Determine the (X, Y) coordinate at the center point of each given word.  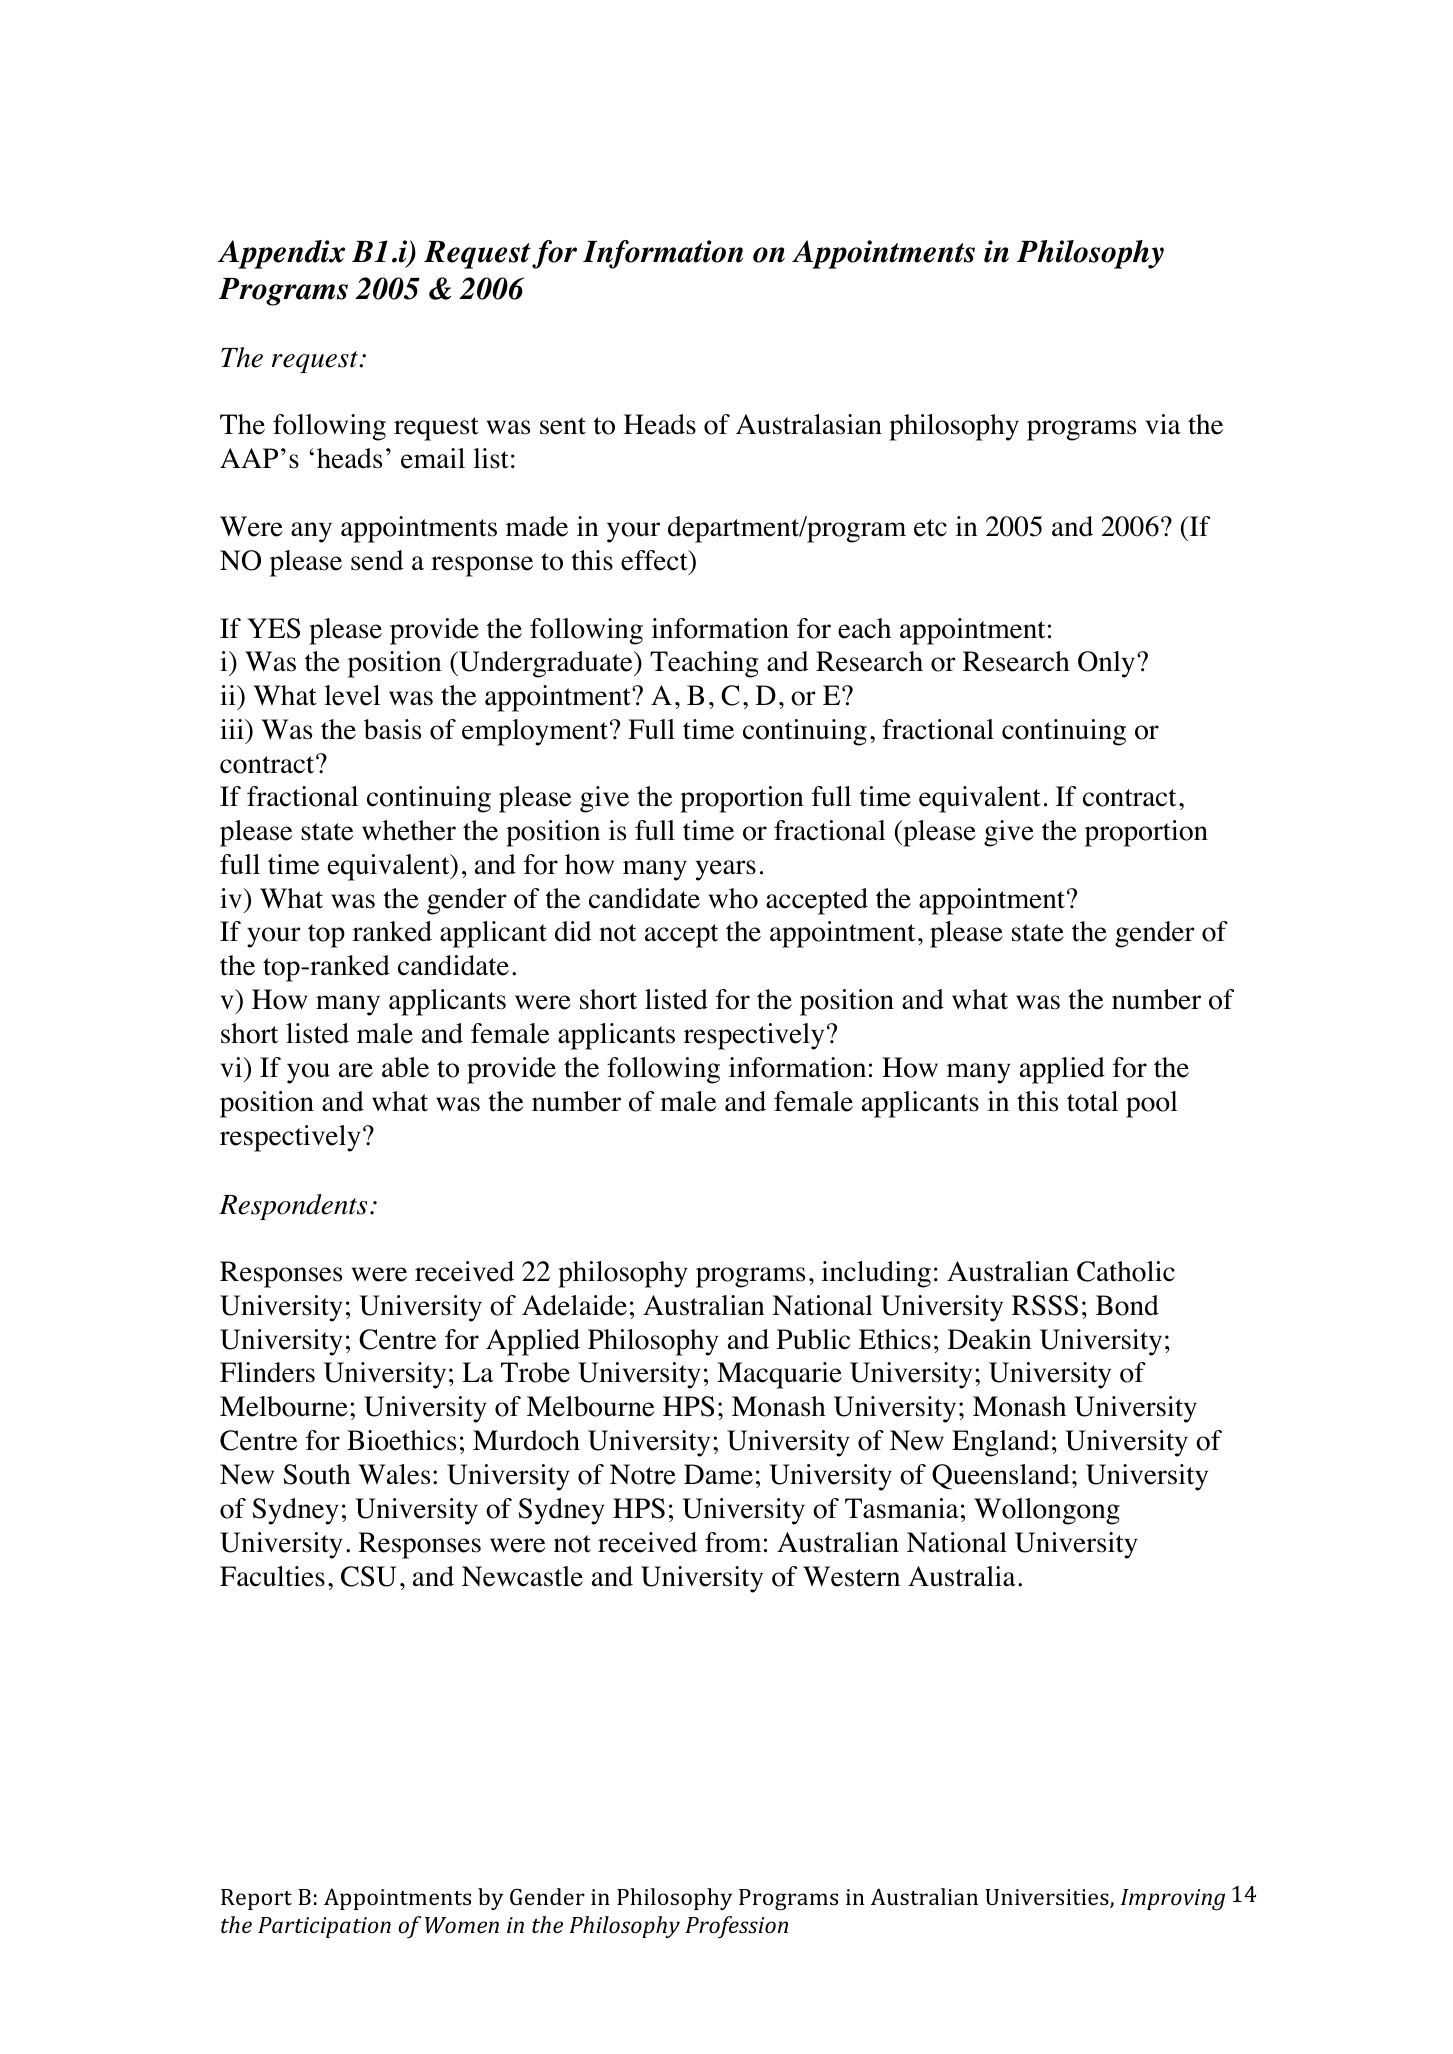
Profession (736, 1927)
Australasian (809, 424)
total (1092, 1101)
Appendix (281, 254)
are (356, 1070)
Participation (324, 1927)
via (1163, 424)
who (733, 898)
